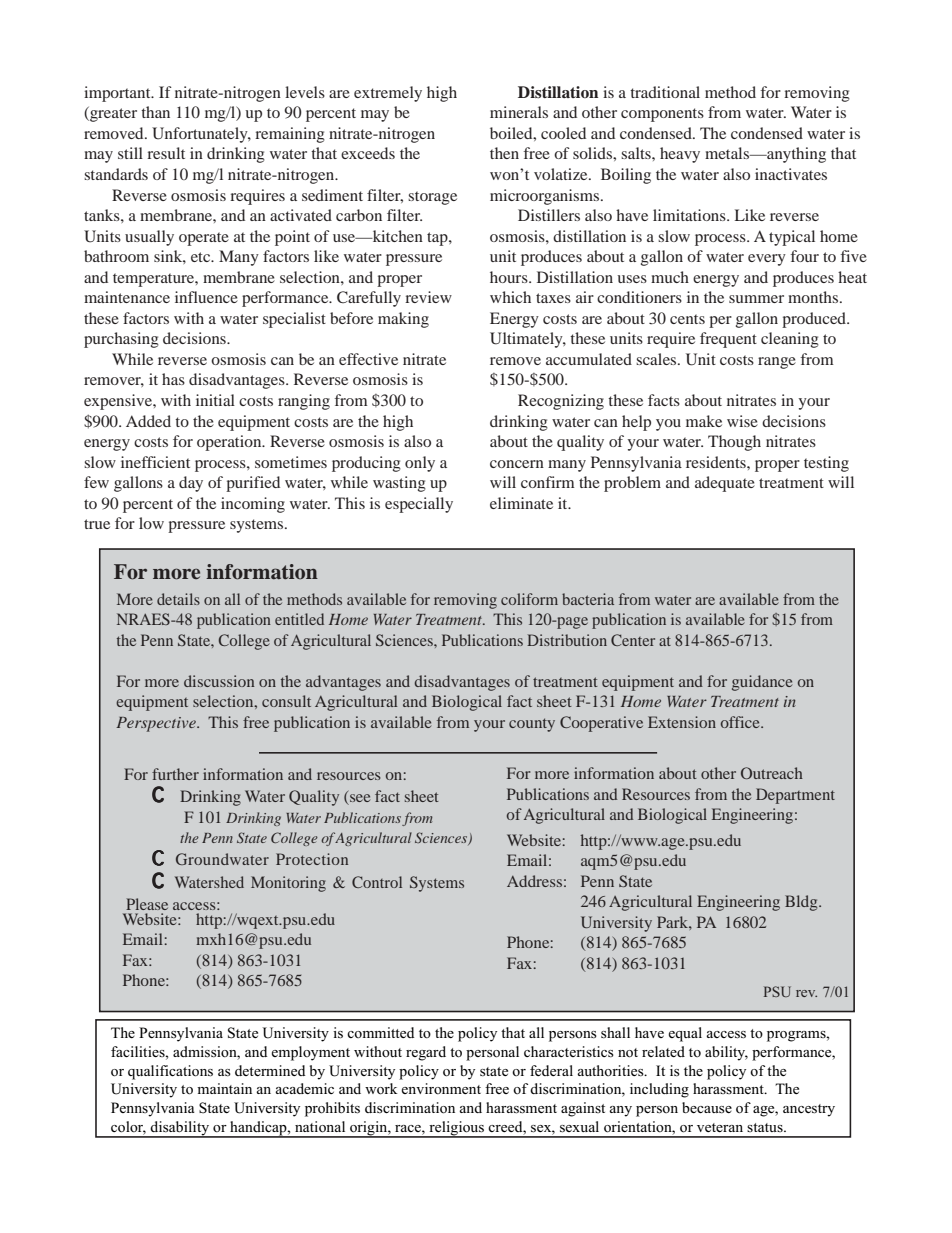 Image resolution: width=952 pixels, height=1233 pixels. Describe the element at coordinates (178, 599) in the screenshot. I see `details` at that location.
